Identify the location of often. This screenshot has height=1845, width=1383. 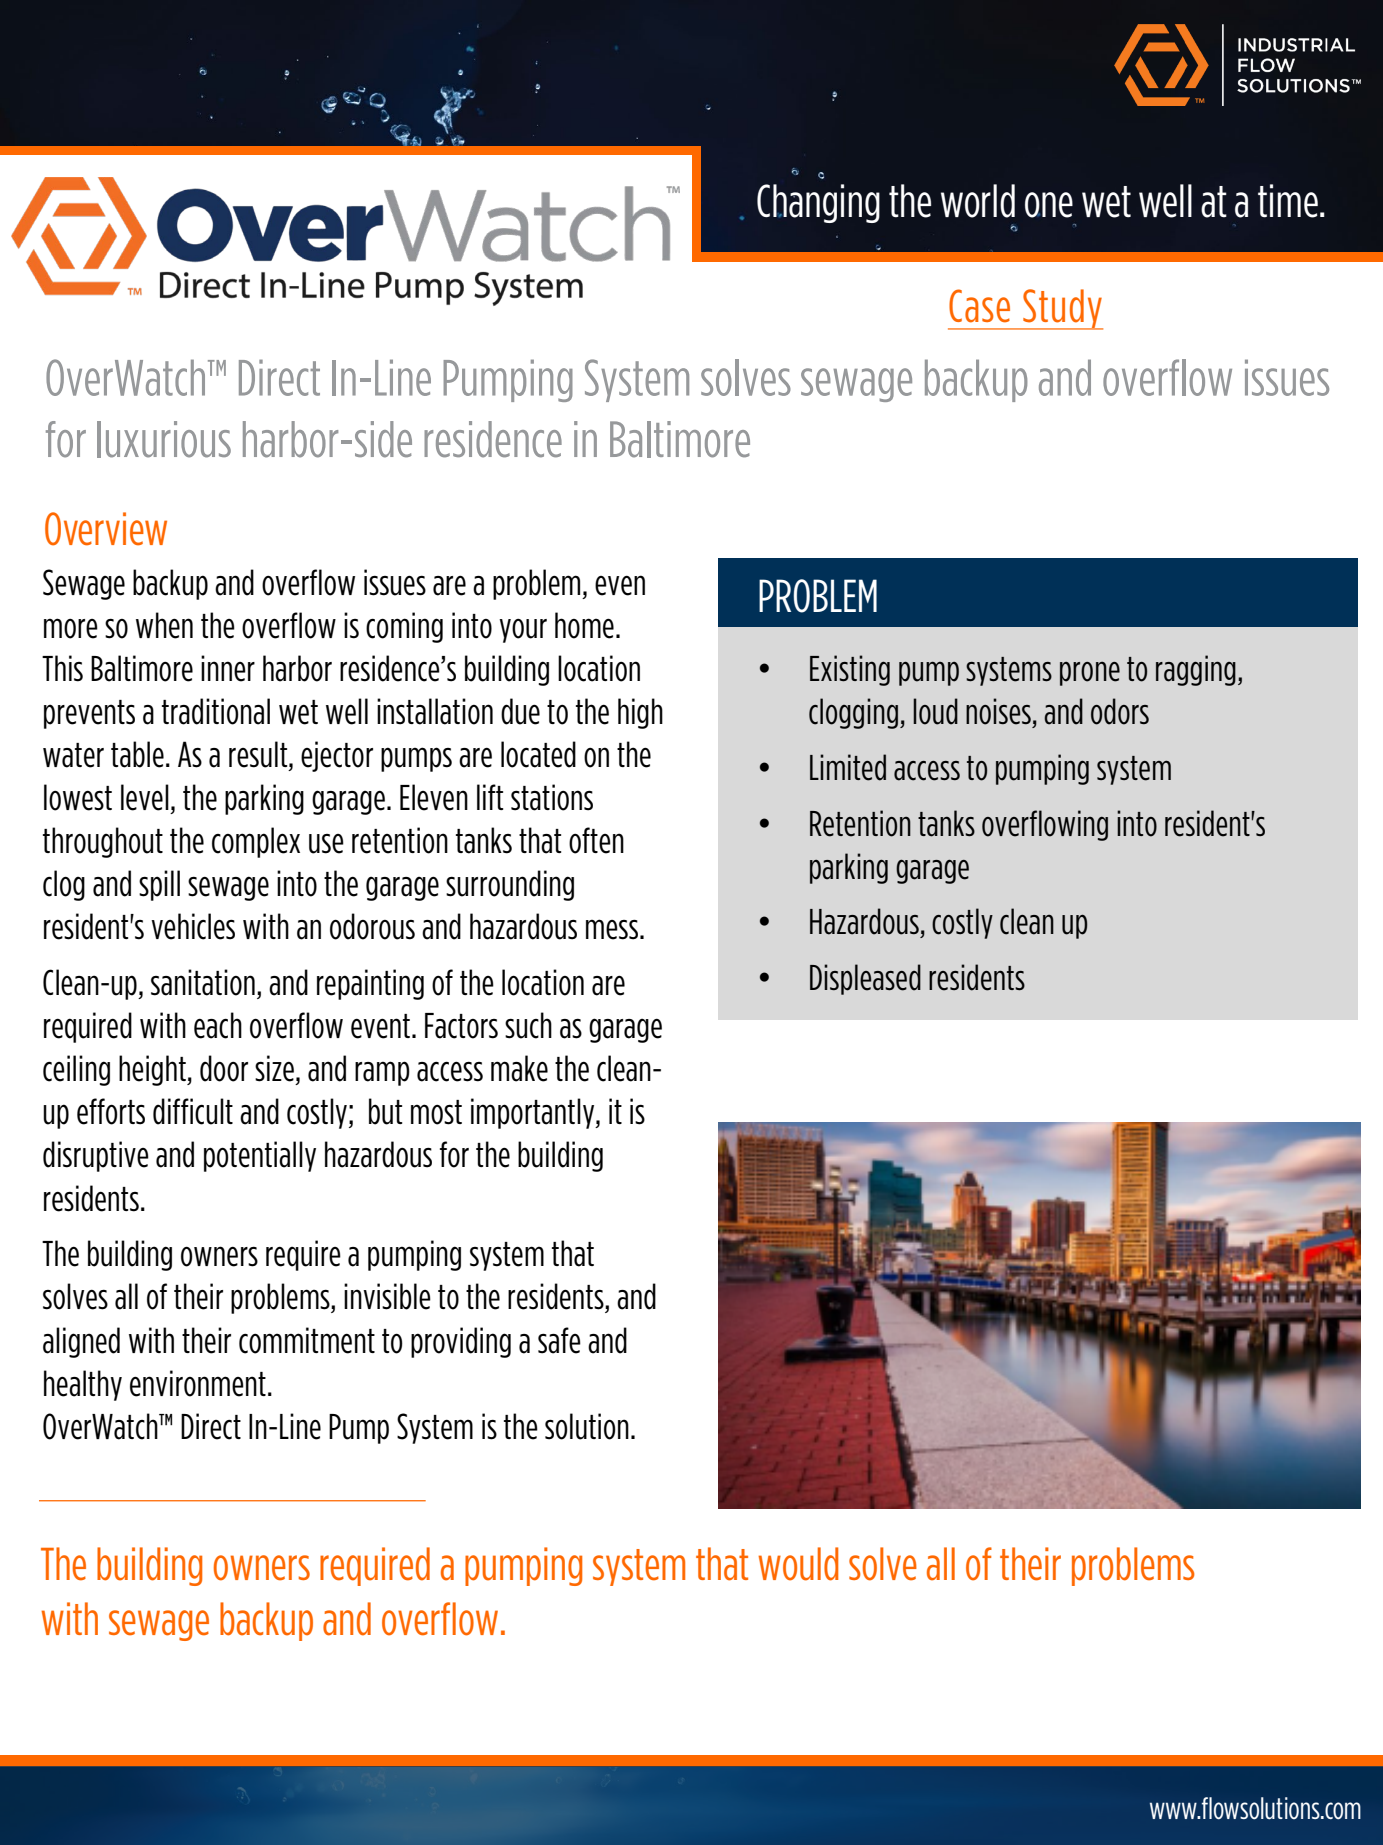
(596, 840).
